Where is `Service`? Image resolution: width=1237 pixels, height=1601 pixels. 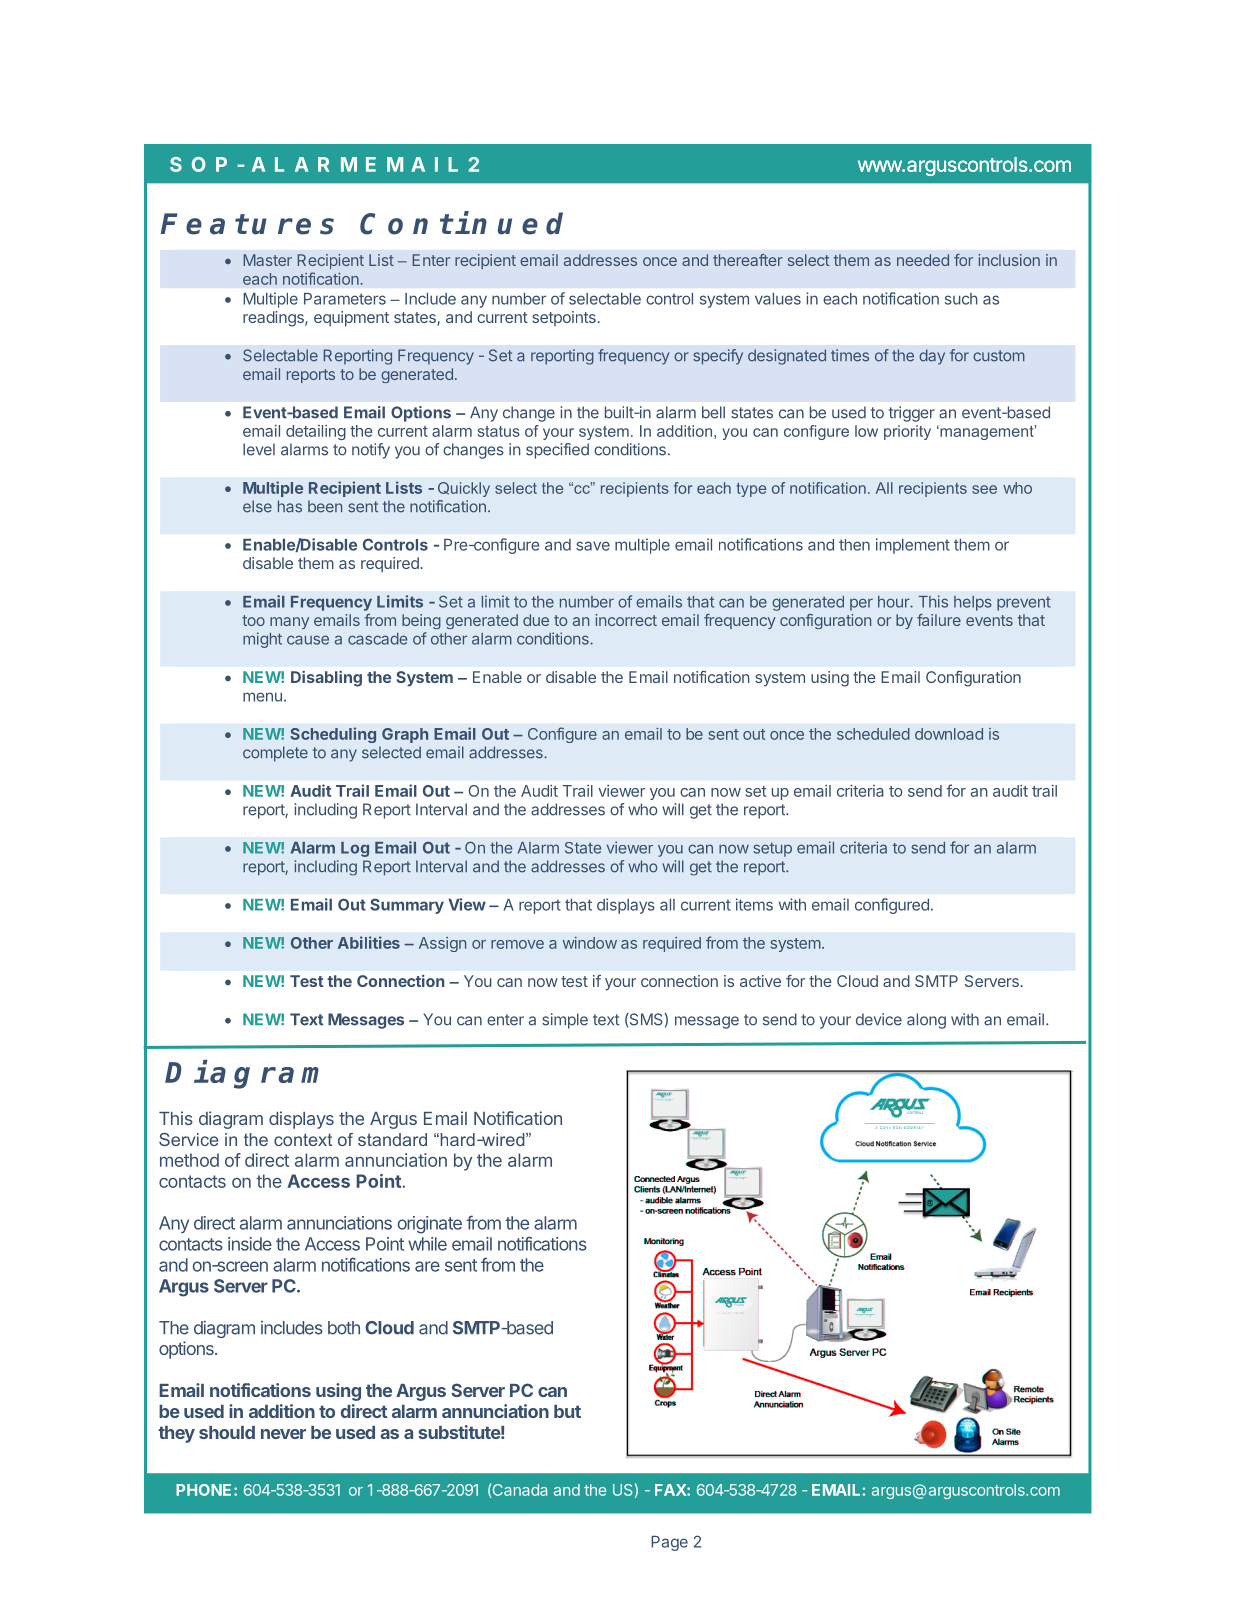 Service is located at coordinates (189, 1139).
